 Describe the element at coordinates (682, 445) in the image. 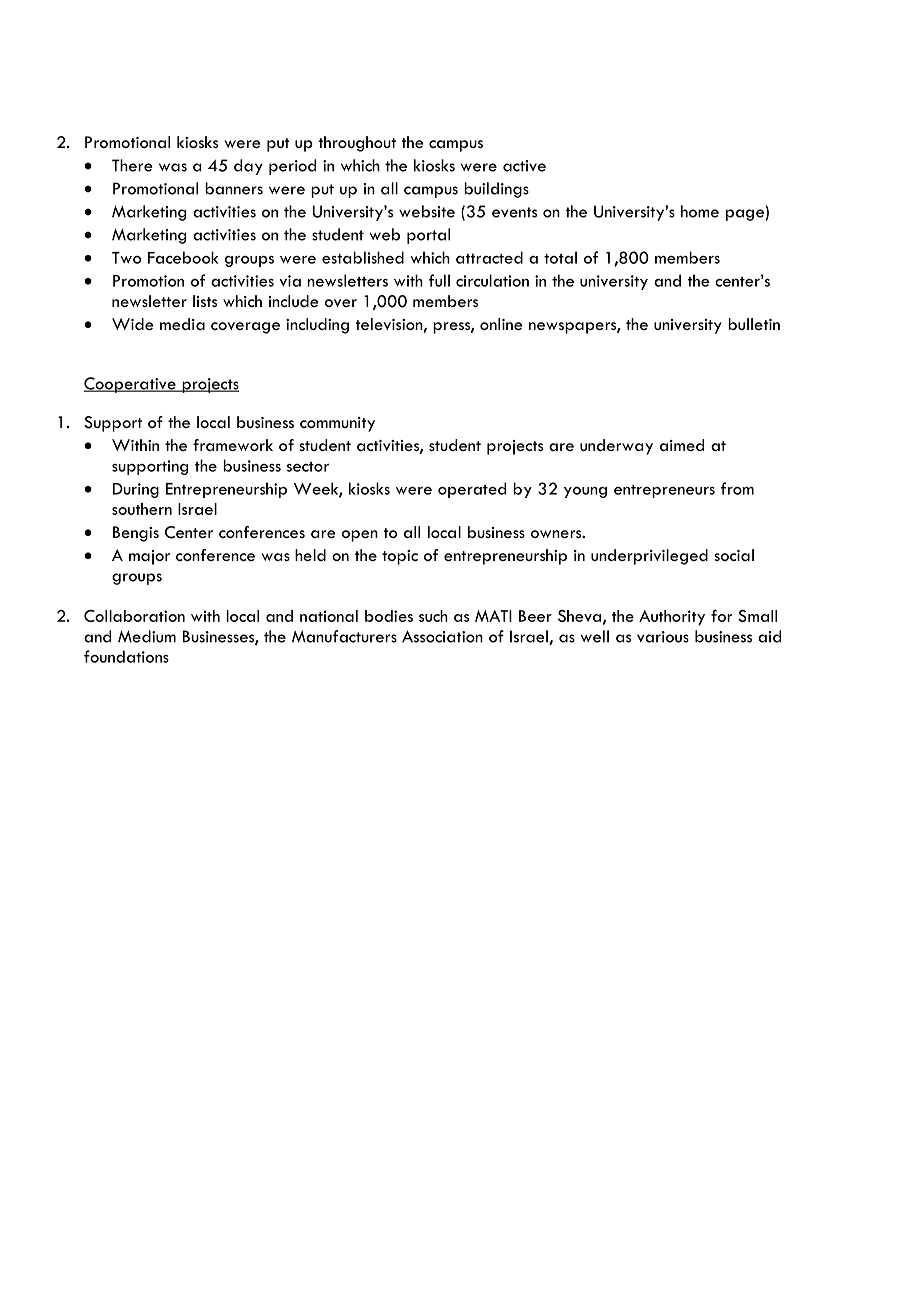

I see `aimed` at that location.
